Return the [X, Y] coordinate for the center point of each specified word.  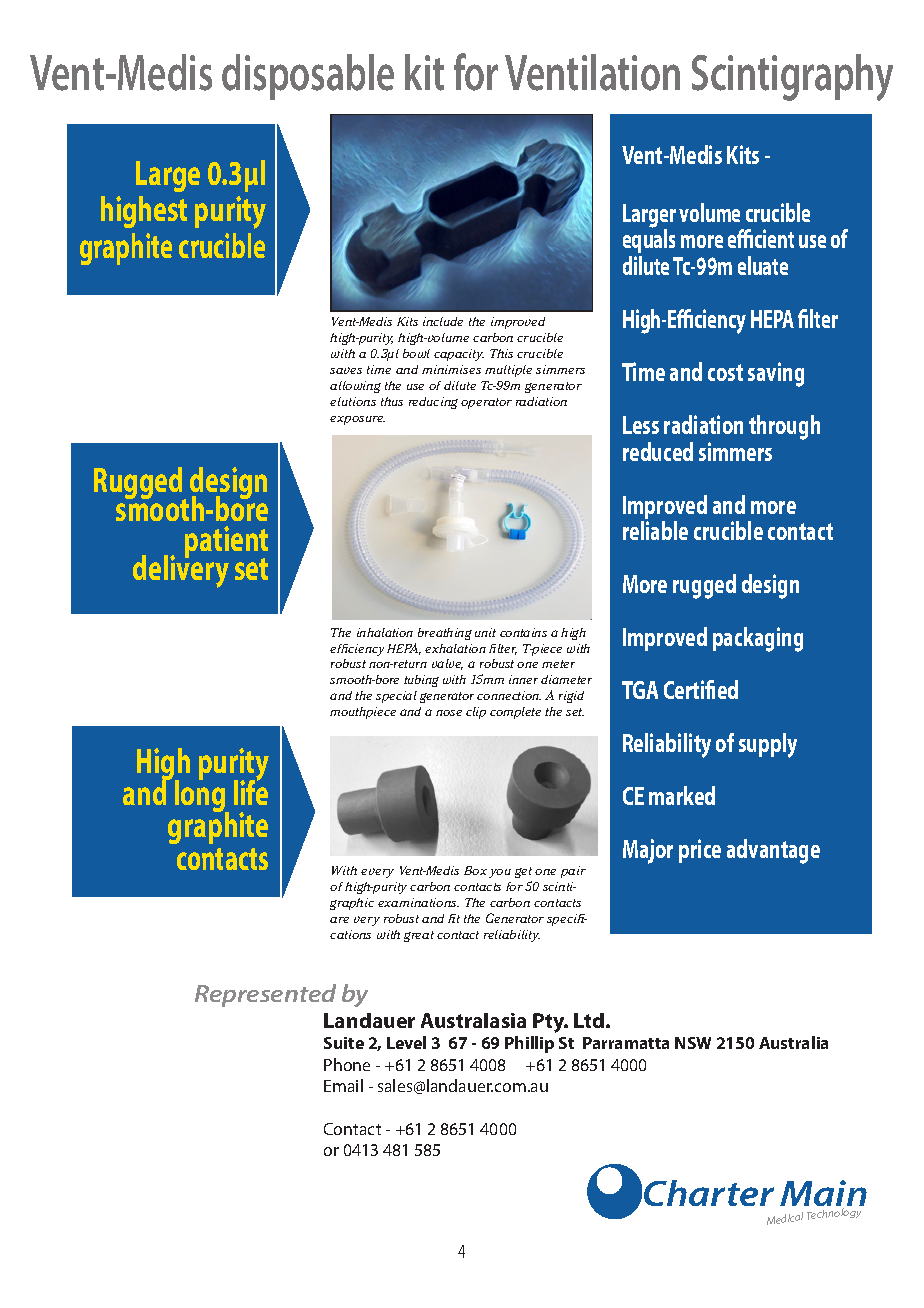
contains [523, 632]
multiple [508, 371]
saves [346, 370]
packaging [758, 639]
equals [649, 243]
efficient [761, 238]
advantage [773, 851]
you [500, 873]
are [339, 920]
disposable [308, 77]
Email [343, 1085]
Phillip [529, 1044]
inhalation [385, 632]
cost [725, 372]
